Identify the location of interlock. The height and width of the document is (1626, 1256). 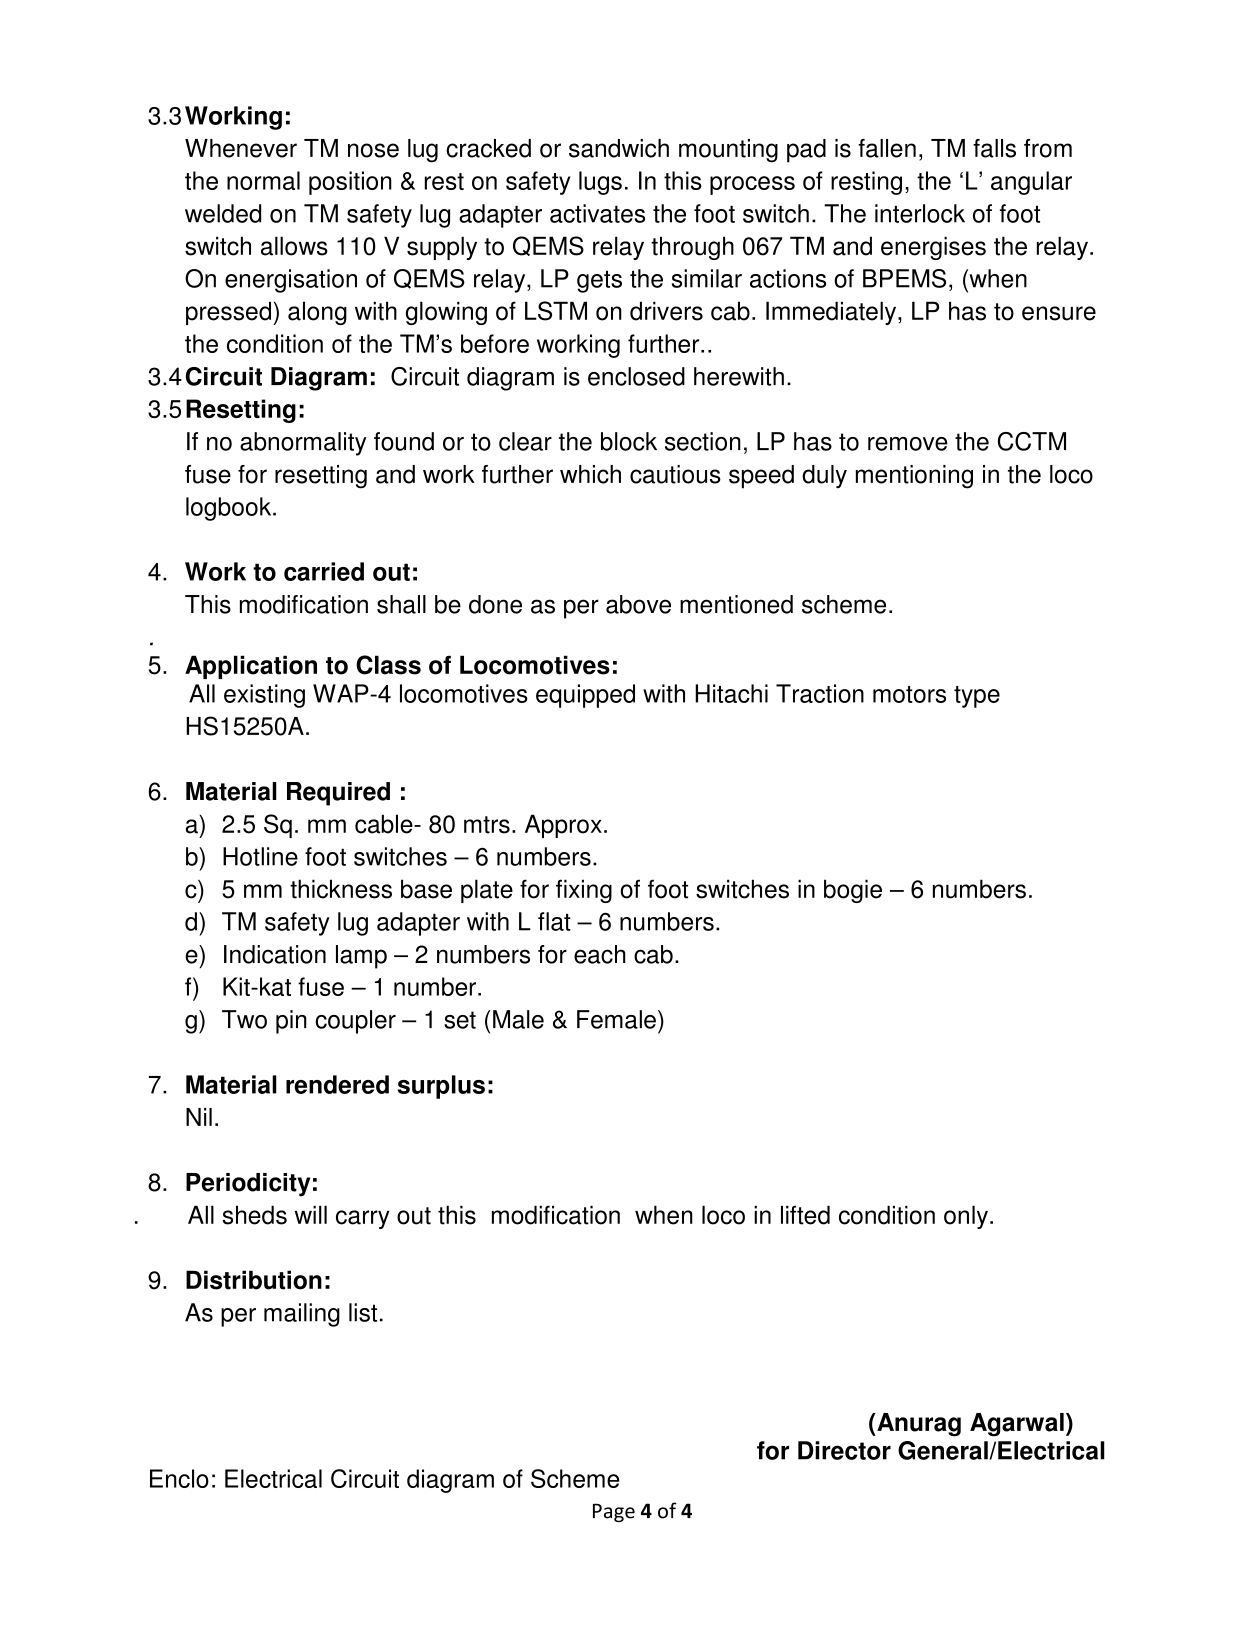
(920, 213).
